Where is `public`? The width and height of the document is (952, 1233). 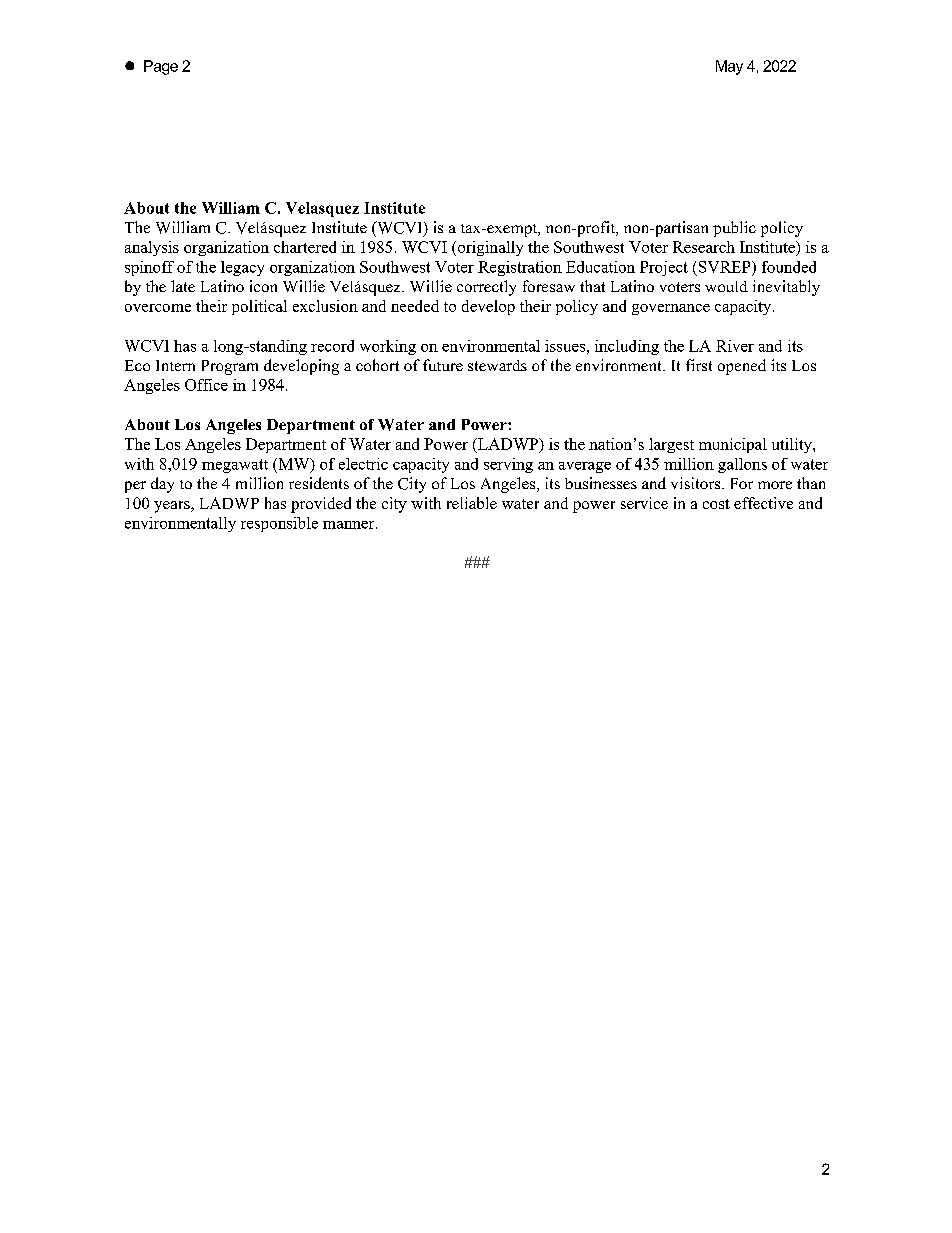
public is located at coordinates (734, 229).
